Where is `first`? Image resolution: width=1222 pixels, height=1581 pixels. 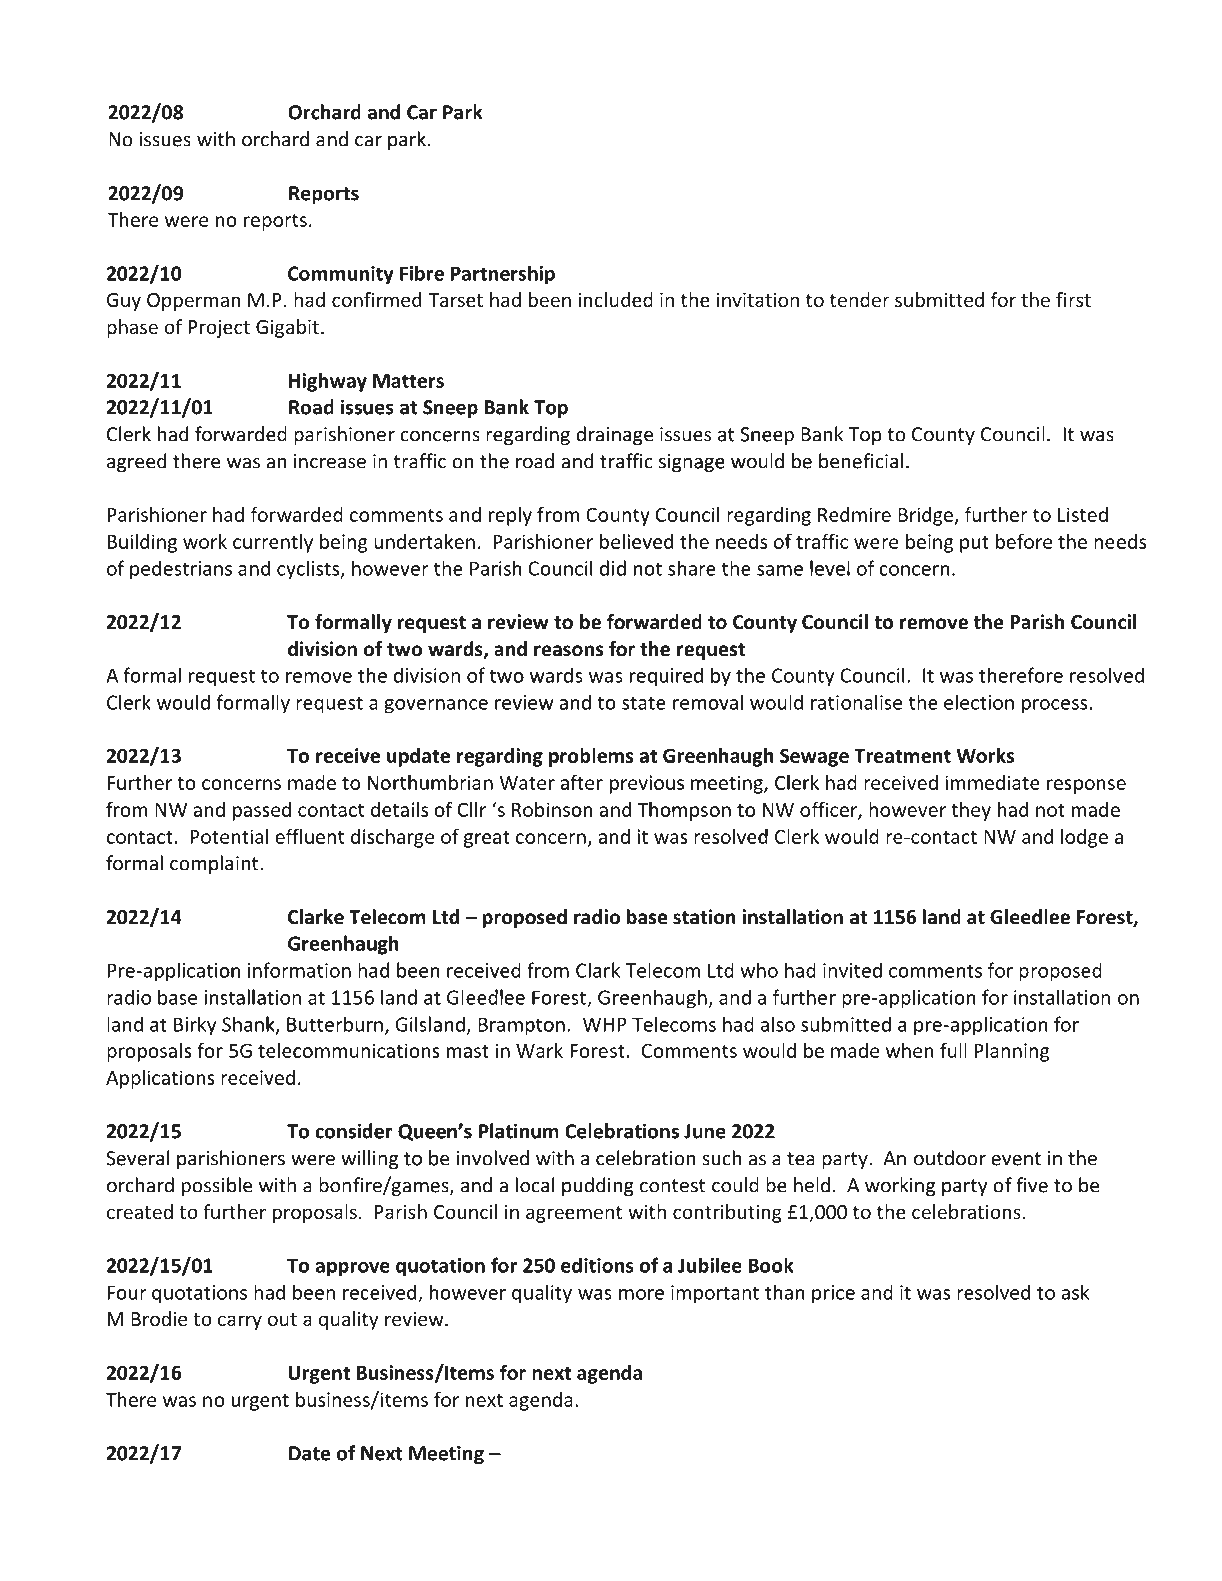
first is located at coordinates (1073, 299).
